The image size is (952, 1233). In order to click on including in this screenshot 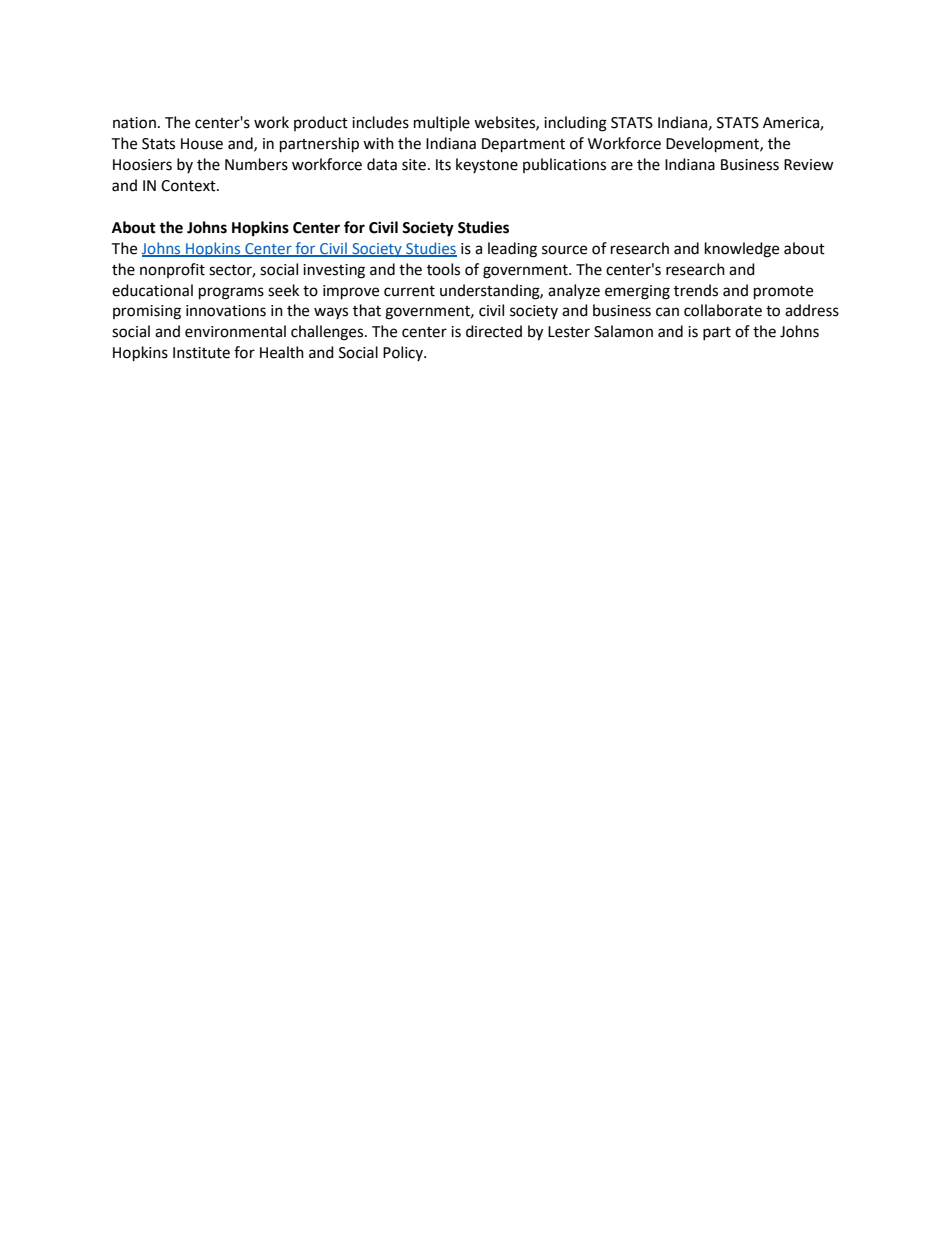, I will do `click(575, 124)`.
